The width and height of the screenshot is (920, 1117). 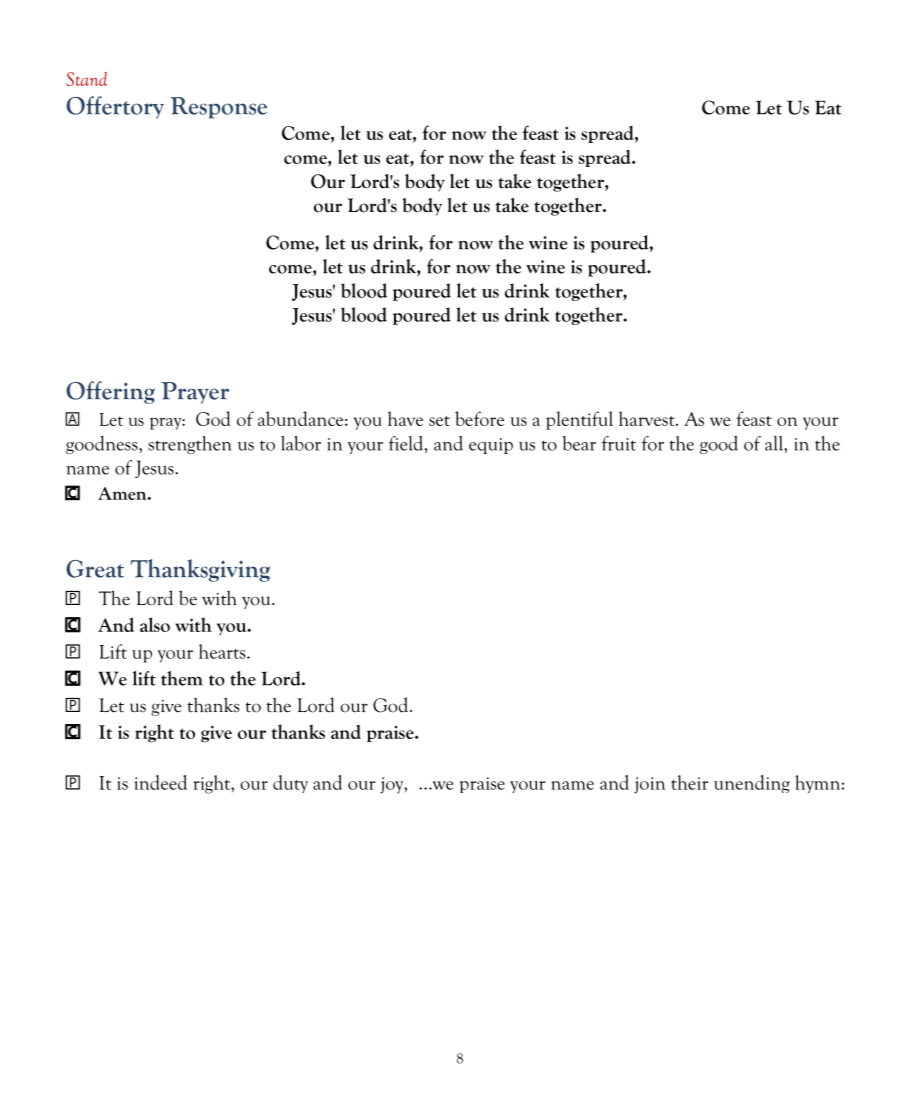 What do you see at coordinates (619, 443) in the screenshot?
I see `fruit` at bounding box center [619, 443].
